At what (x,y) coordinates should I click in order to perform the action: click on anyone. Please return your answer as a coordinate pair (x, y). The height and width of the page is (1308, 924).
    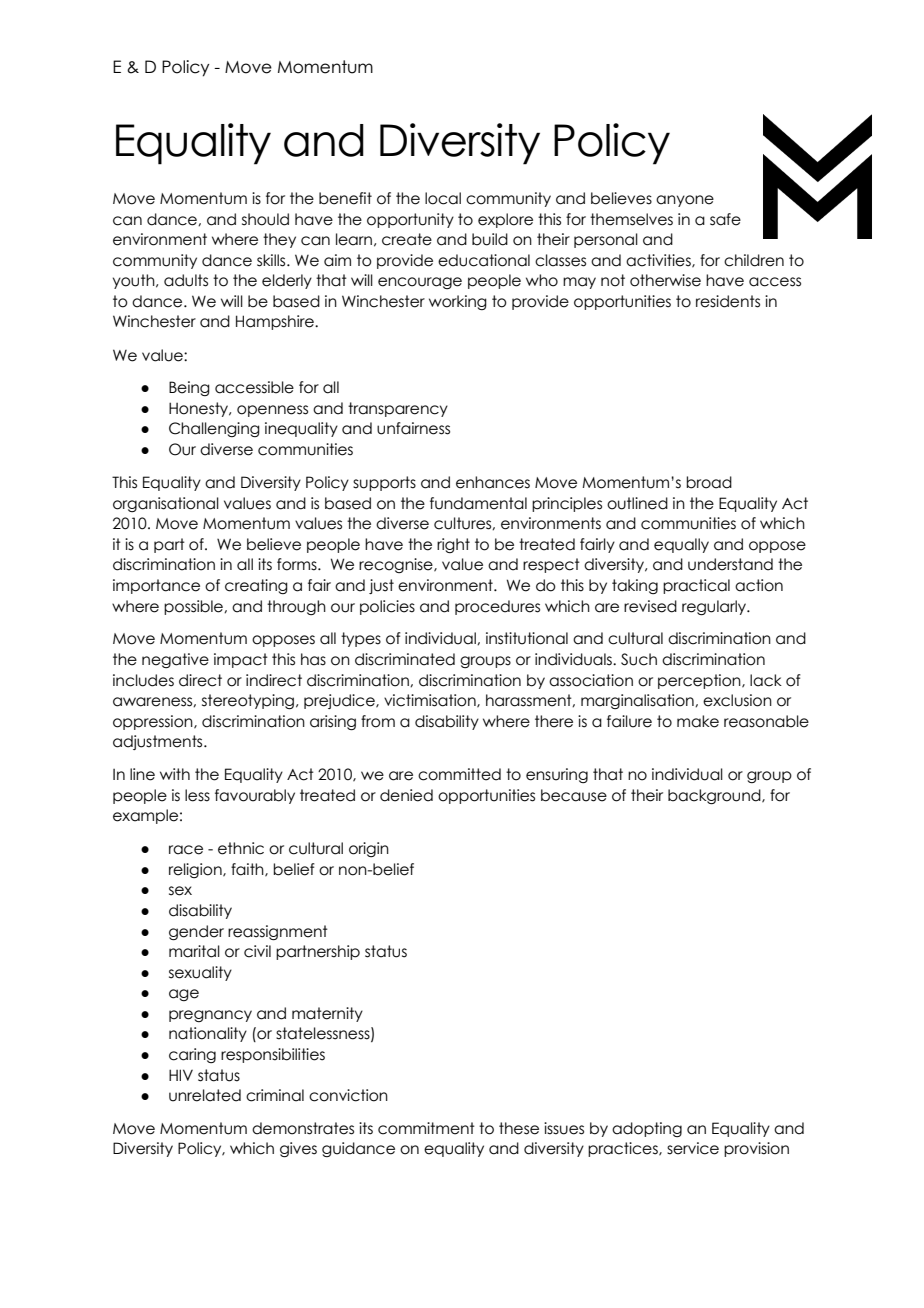
    Looking at the image, I should click on (685, 201).
